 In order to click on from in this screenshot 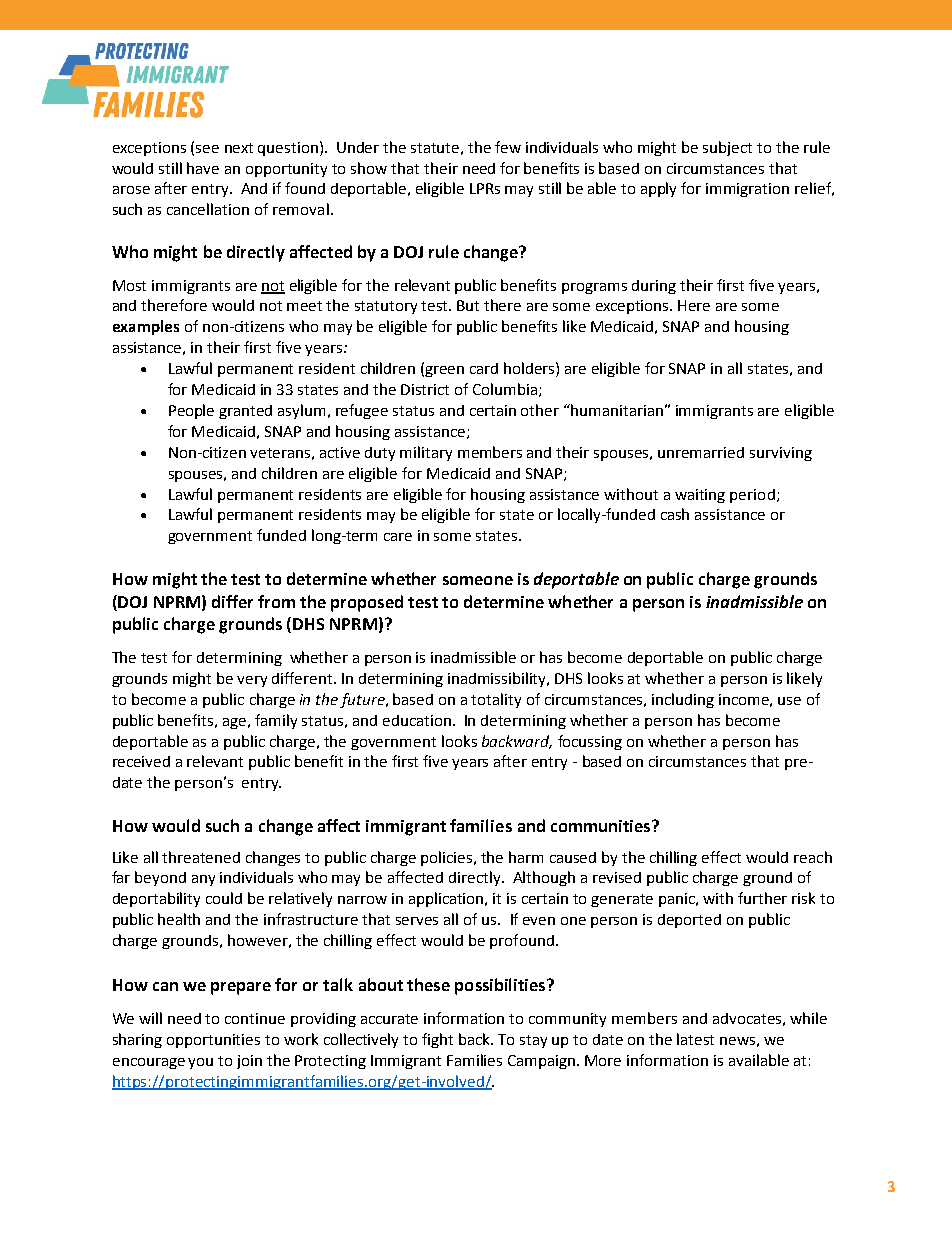, I will do `click(276, 601)`.
